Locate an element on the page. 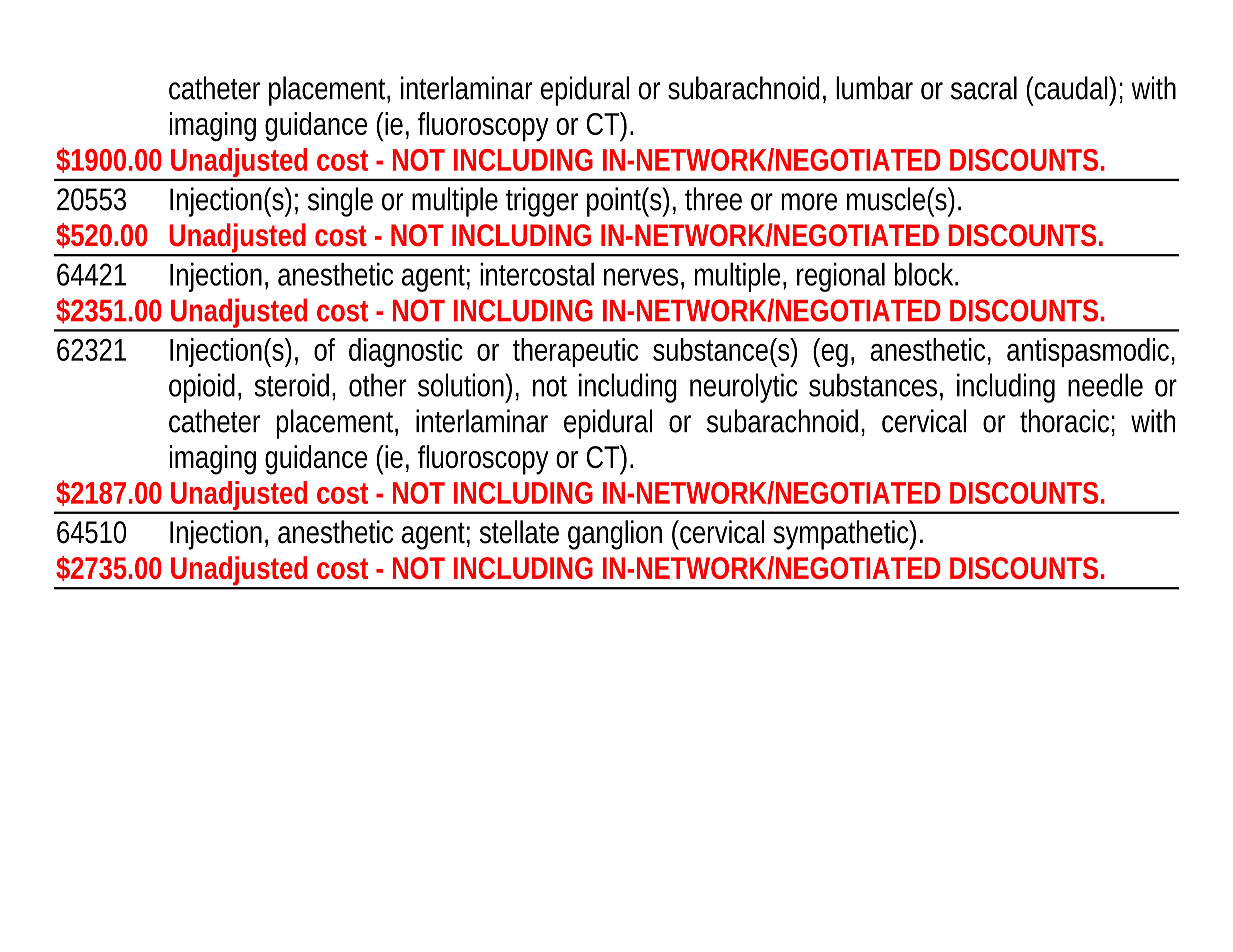 The image size is (1233, 952). sacral is located at coordinates (984, 88).
